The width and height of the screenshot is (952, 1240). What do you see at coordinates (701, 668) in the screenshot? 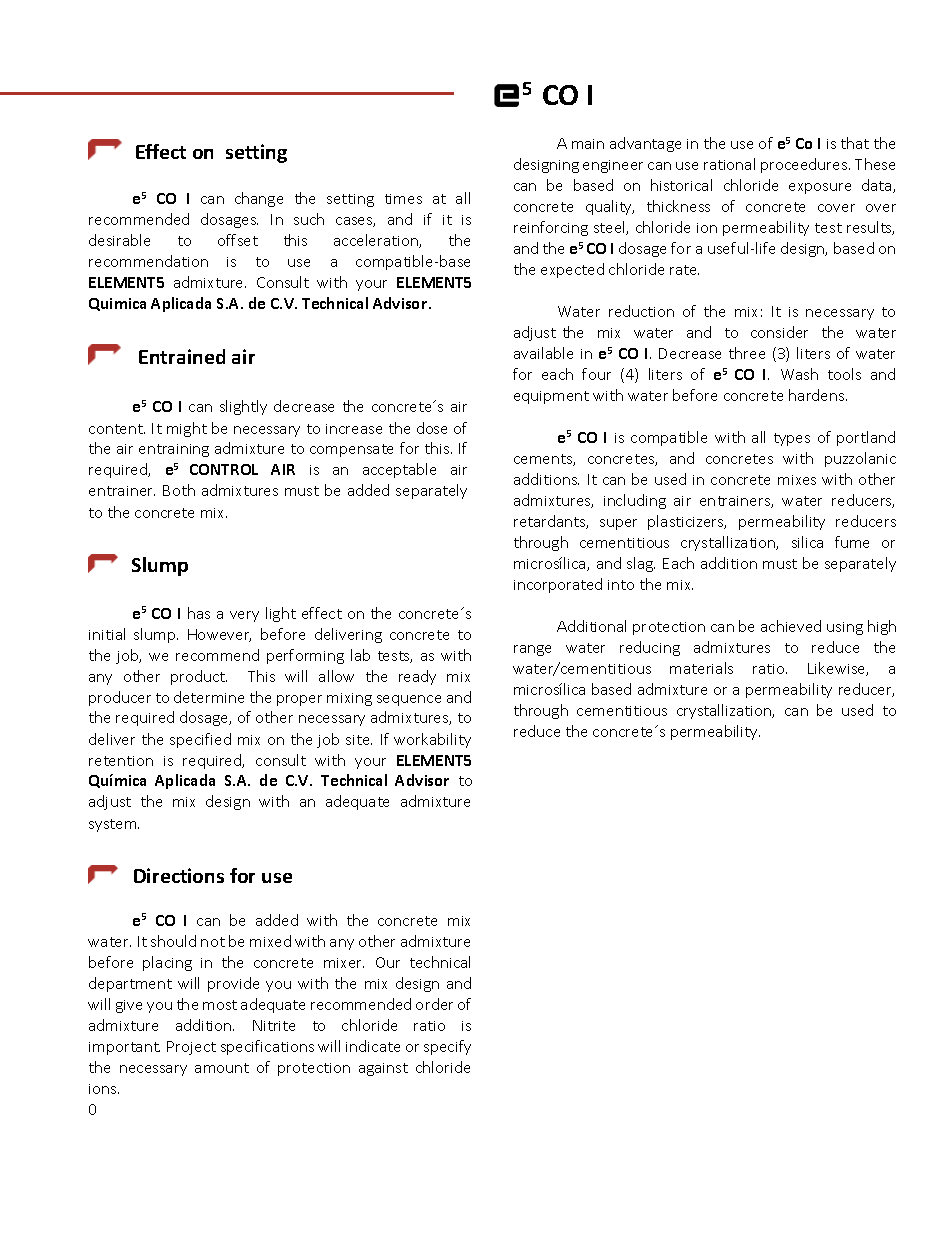
I see `materials` at bounding box center [701, 668].
